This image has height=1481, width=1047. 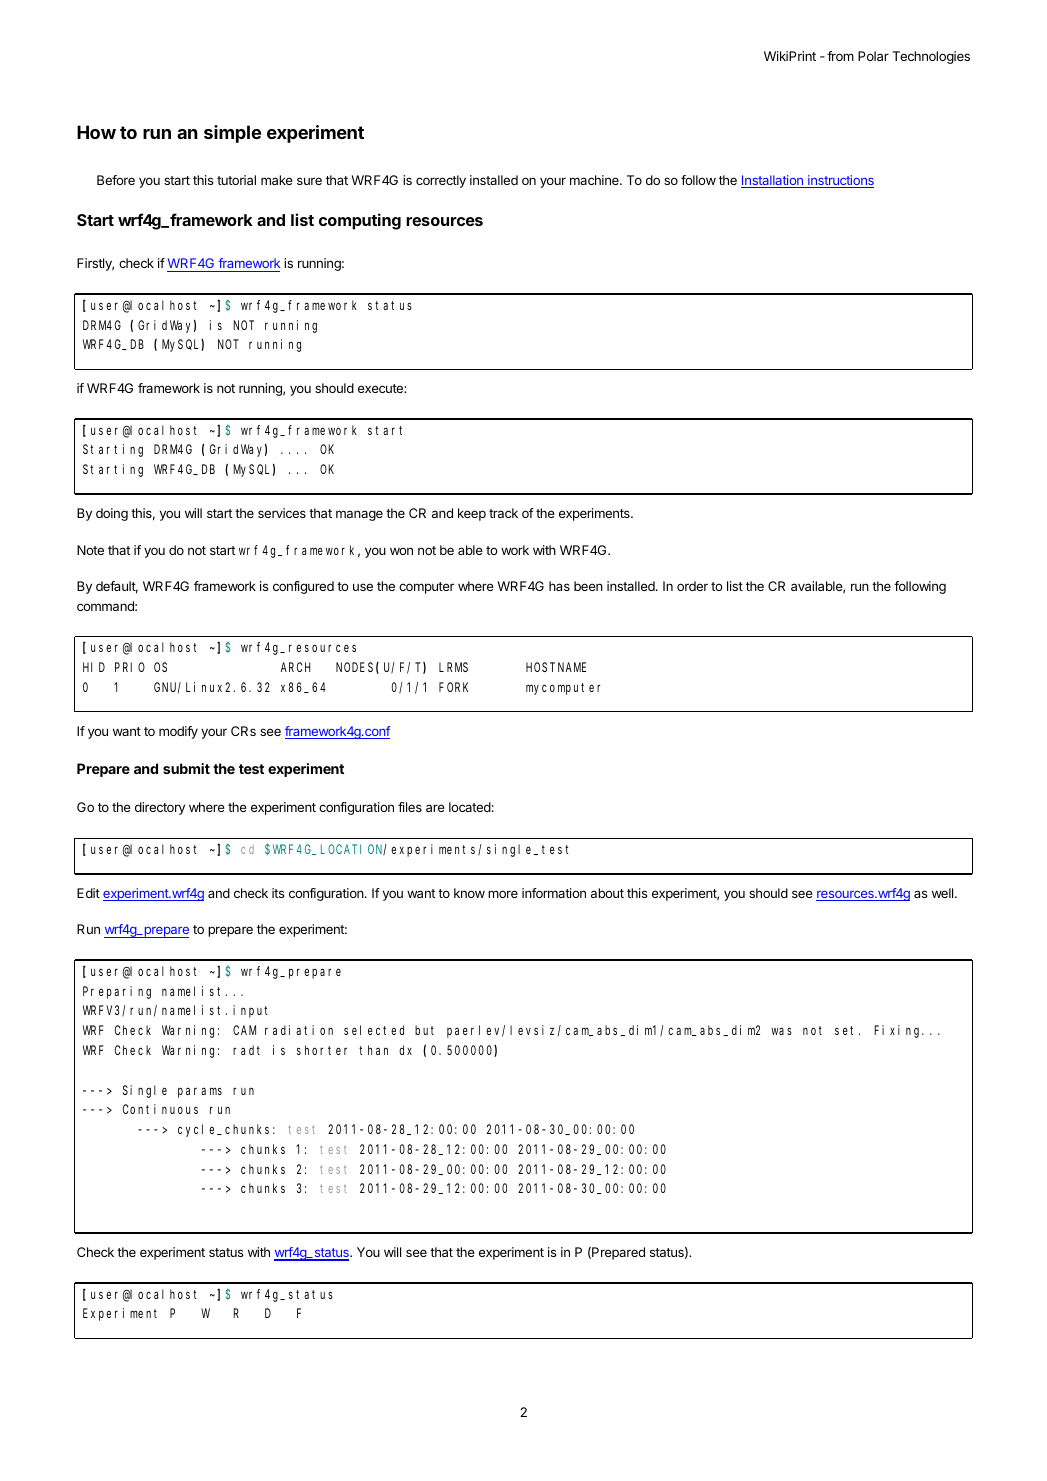 What do you see at coordinates (692, 586) in the image?
I see `order` at bounding box center [692, 586].
